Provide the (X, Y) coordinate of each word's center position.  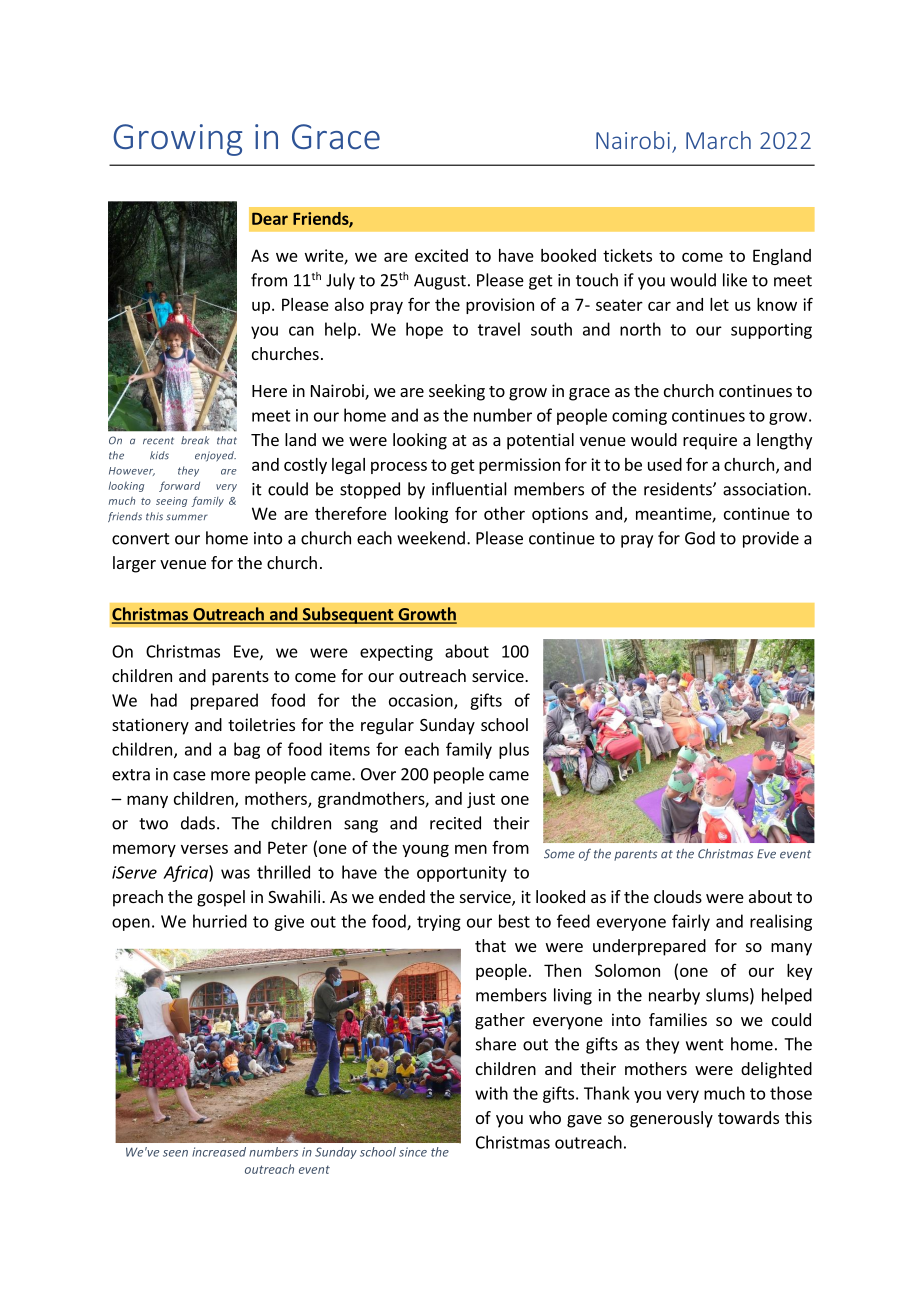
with (491, 1093)
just (481, 800)
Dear (270, 219)
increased (219, 1152)
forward (179, 486)
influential (469, 489)
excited (441, 255)
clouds (678, 896)
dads (198, 823)
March (718, 140)
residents (679, 489)
